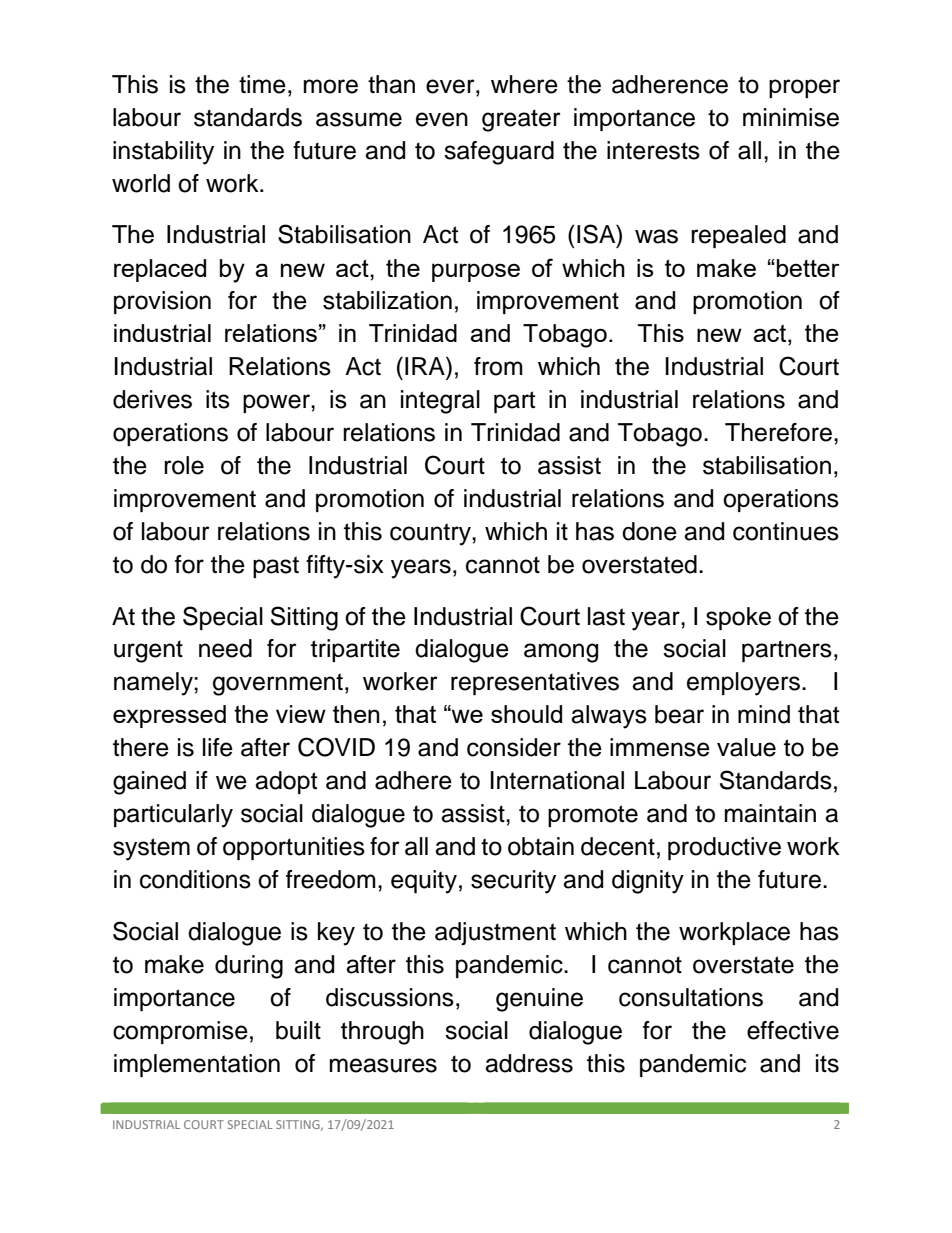  What do you see at coordinates (770, 813) in the screenshot?
I see `maintain` at bounding box center [770, 813].
